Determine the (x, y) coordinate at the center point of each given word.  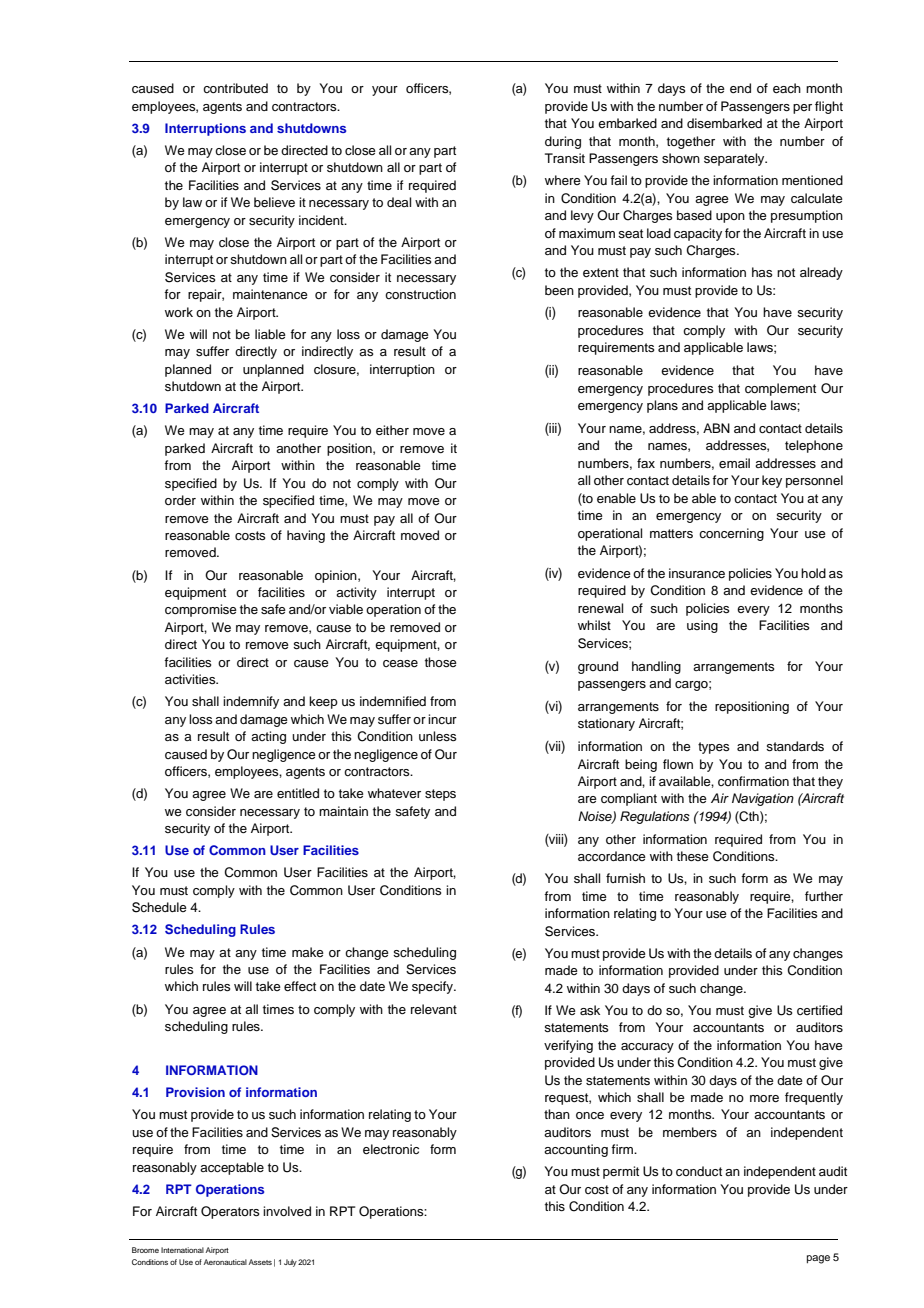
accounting (576, 1150)
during (563, 142)
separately (735, 159)
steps (440, 795)
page (818, 1259)
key (772, 481)
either (392, 430)
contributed (235, 88)
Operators (230, 1212)
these (693, 856)
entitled (298, 793)
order (180, 500)
